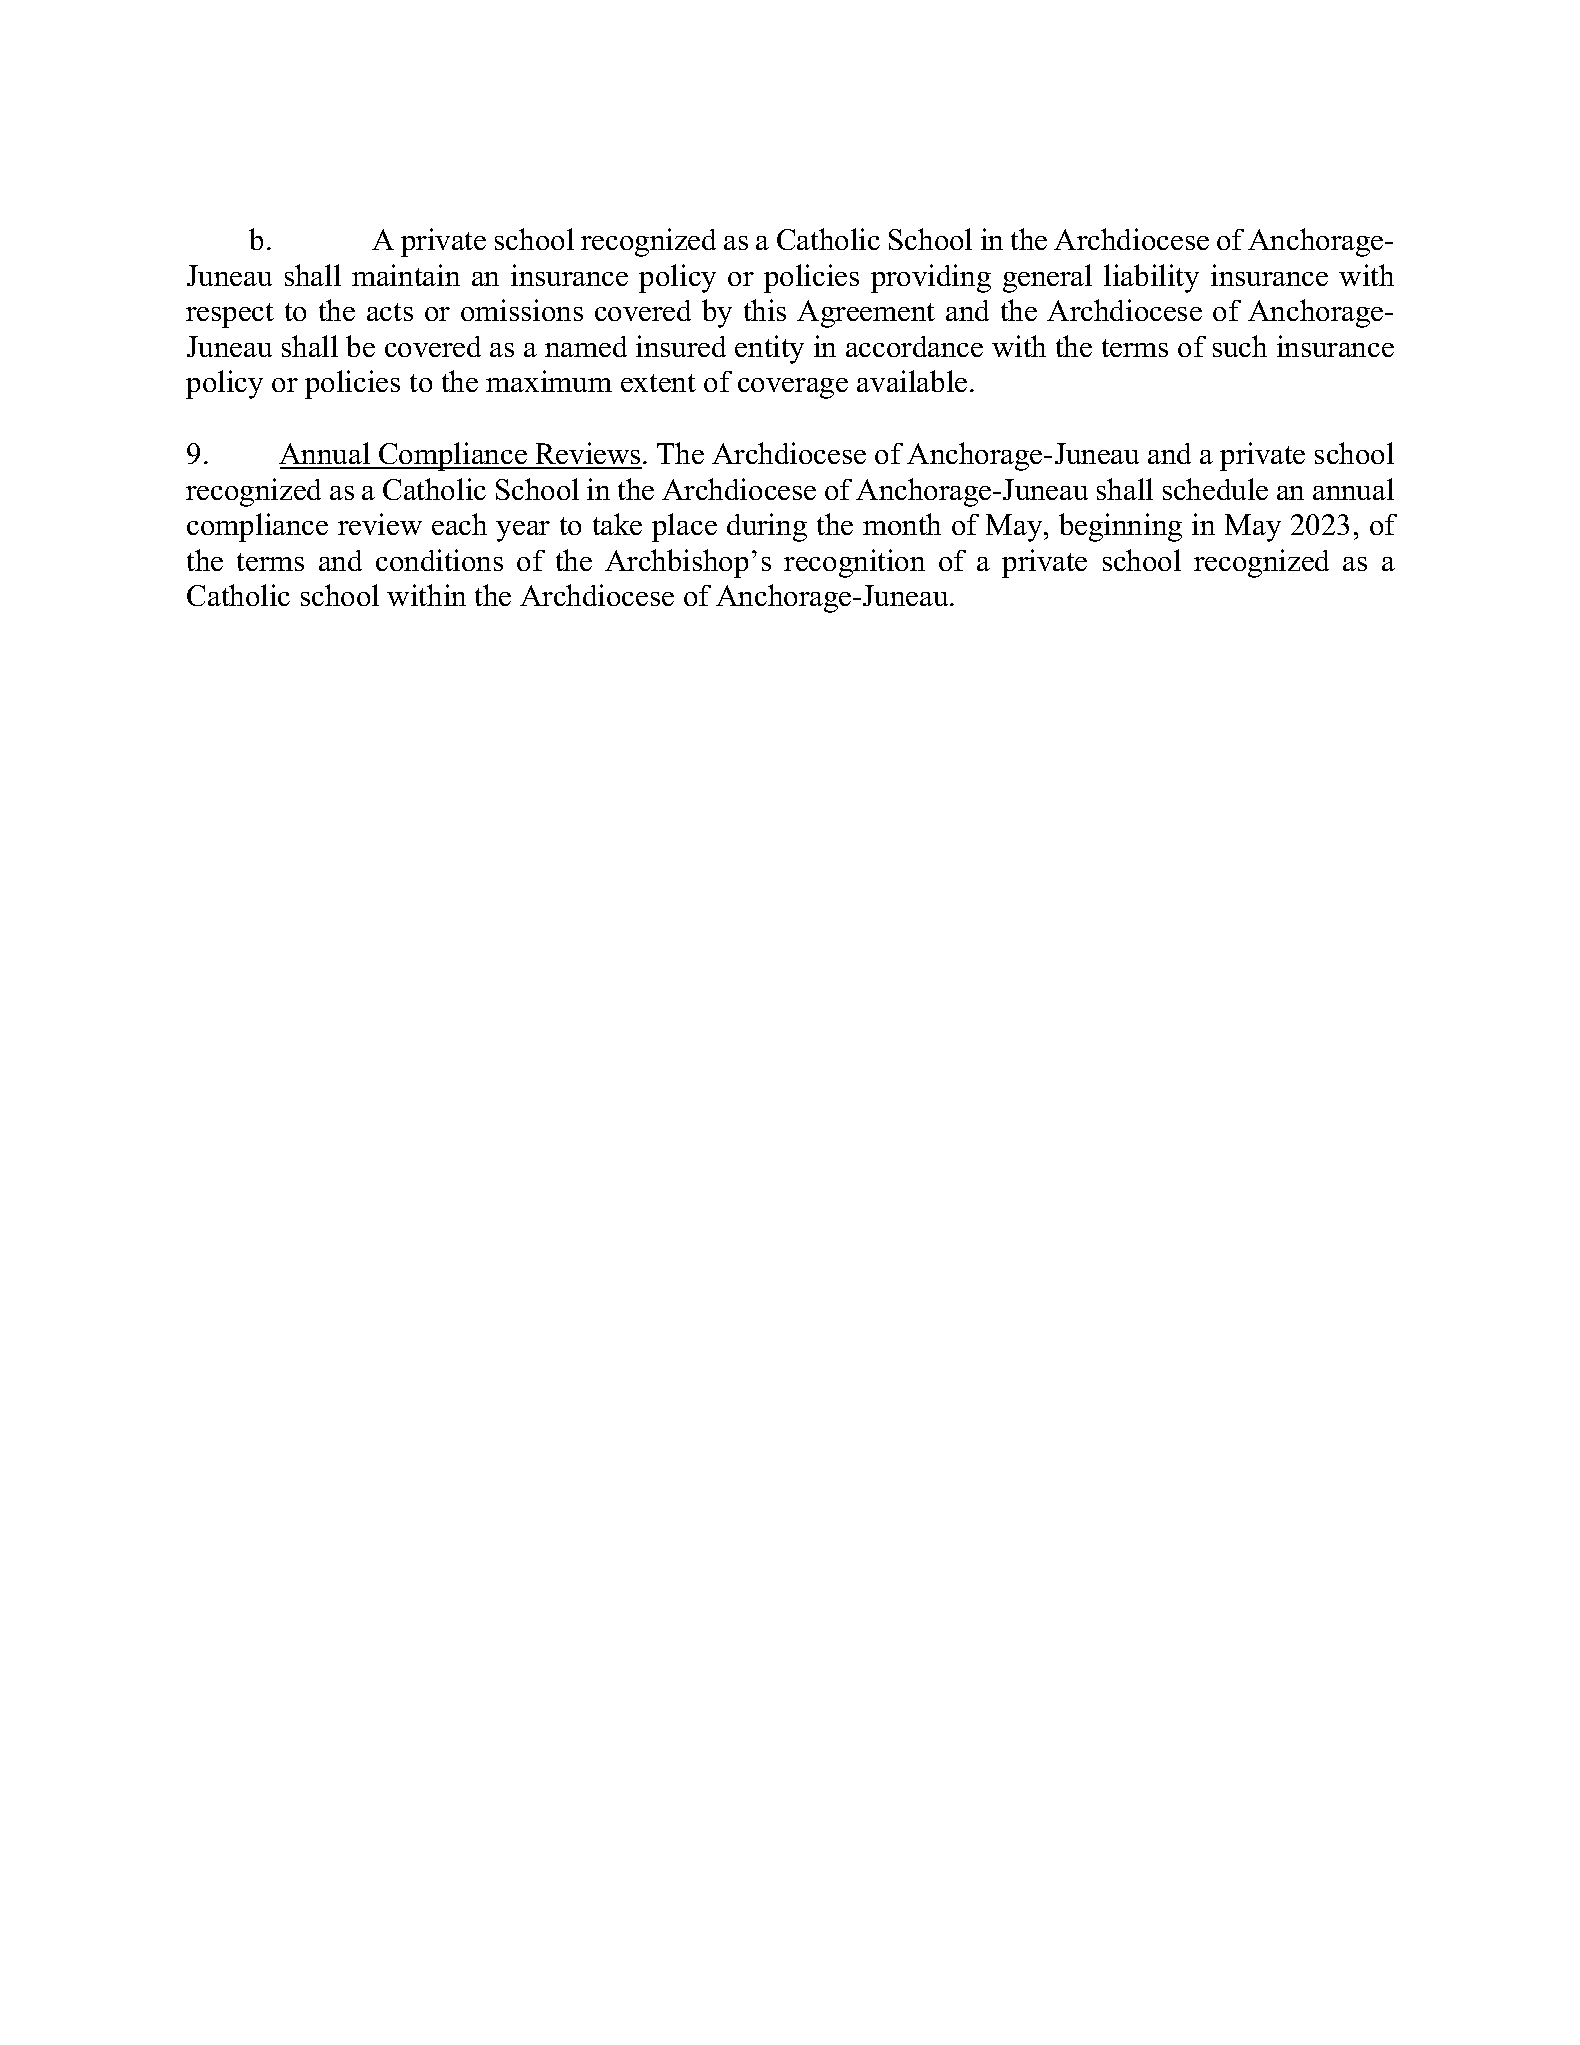  What do you see at coordinates (617, 524) in the page?
I see `take` at bounding box center [617, 524].
